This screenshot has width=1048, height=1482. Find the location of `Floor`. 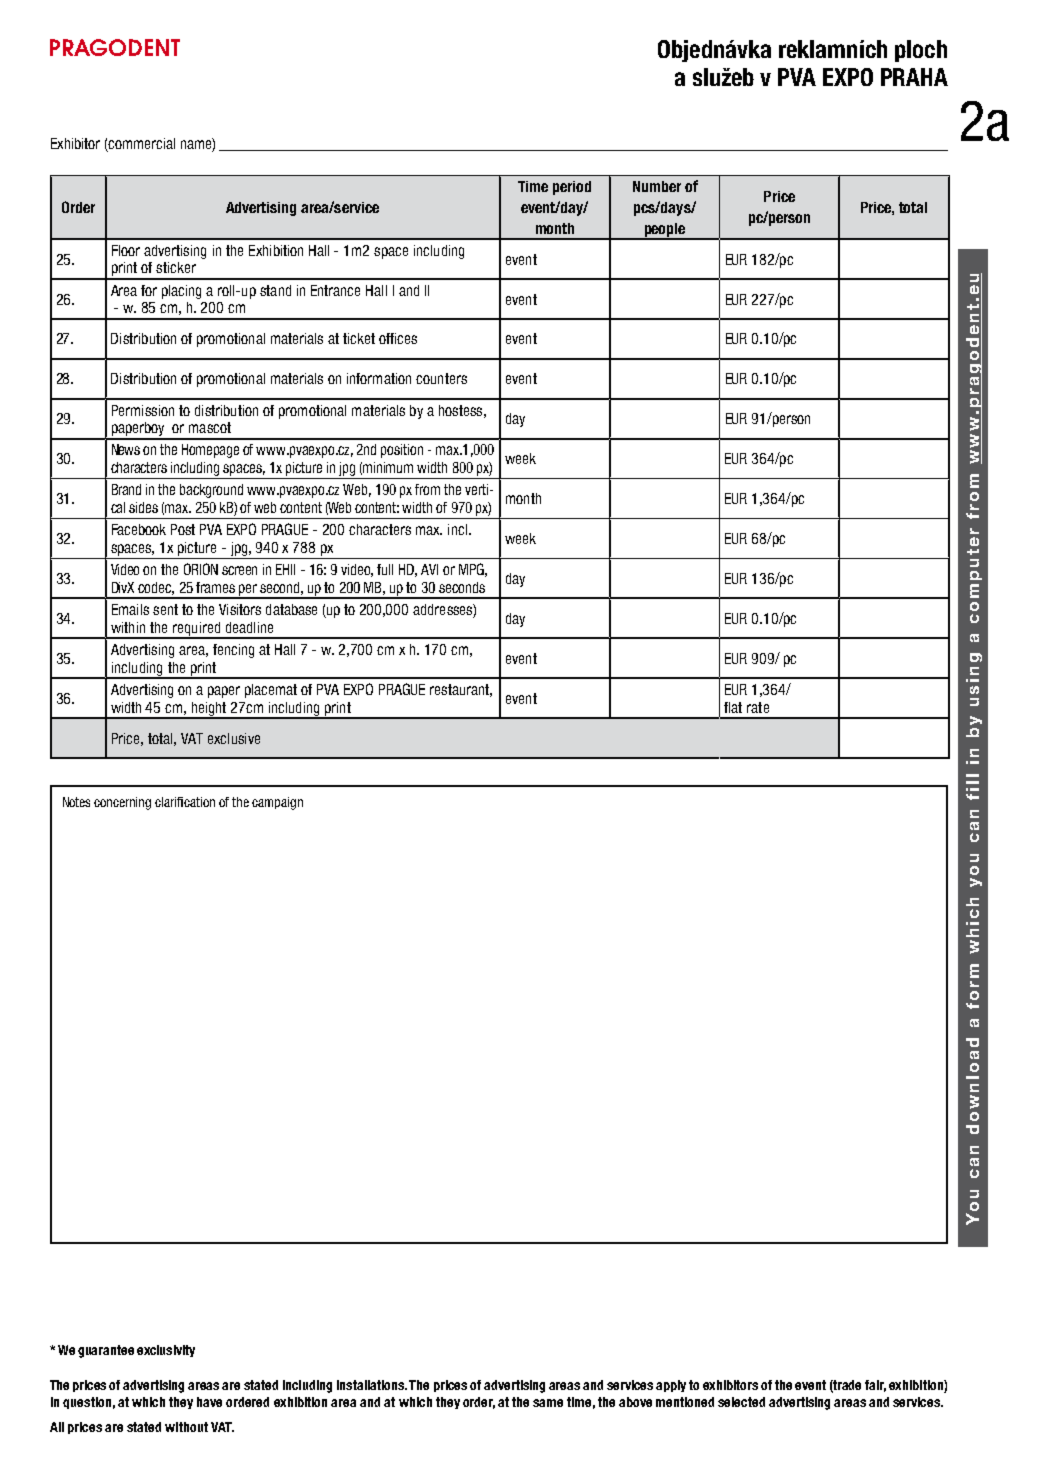

Floor is located at coordinates (126, 250).
